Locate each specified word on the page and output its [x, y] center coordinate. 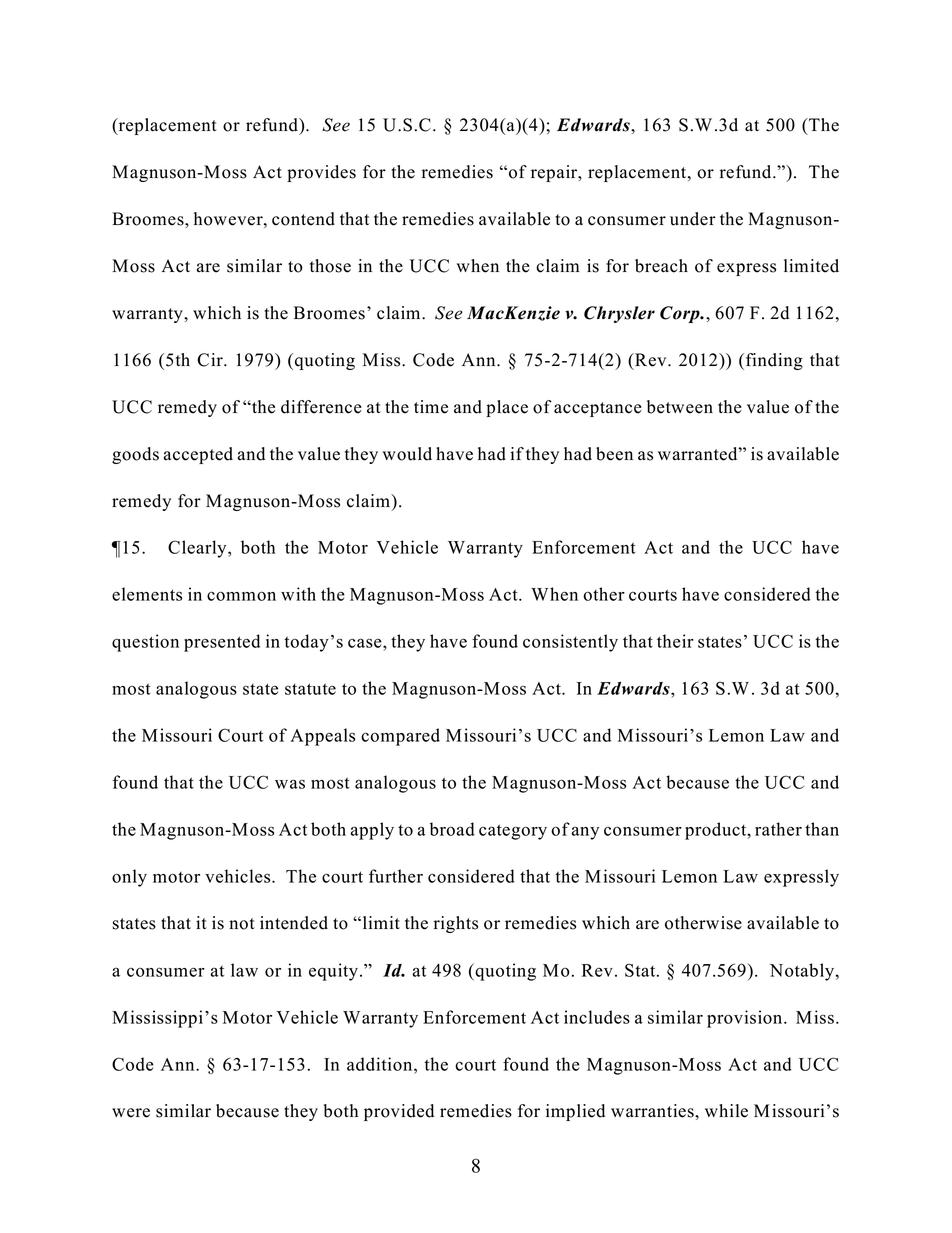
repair [555, 173]
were [131, 1113]
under [693, 219]
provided [399, 1112]
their [675, 641]
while [726, 1111]
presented [222, 643]
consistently [570, 643]
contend [303, 219]
